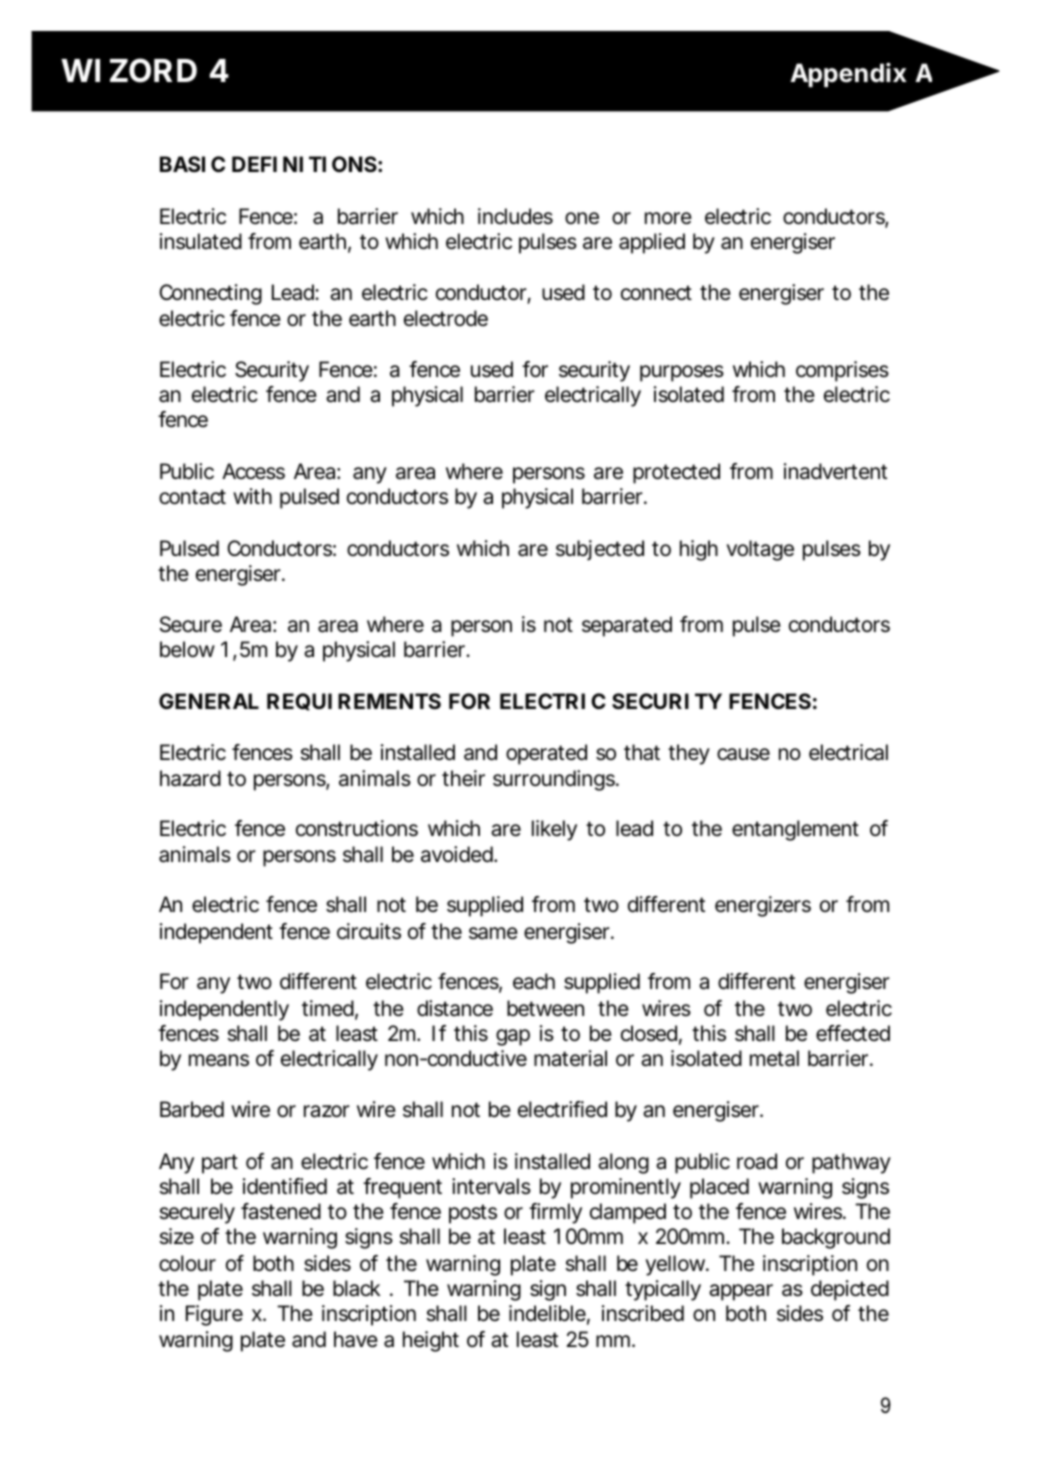 The width and height of the screenshot is (1050, 1484). What do you see at coordinates (515, 216) in the screenshot?
I see `includes` at bounding box center [515, 216].
